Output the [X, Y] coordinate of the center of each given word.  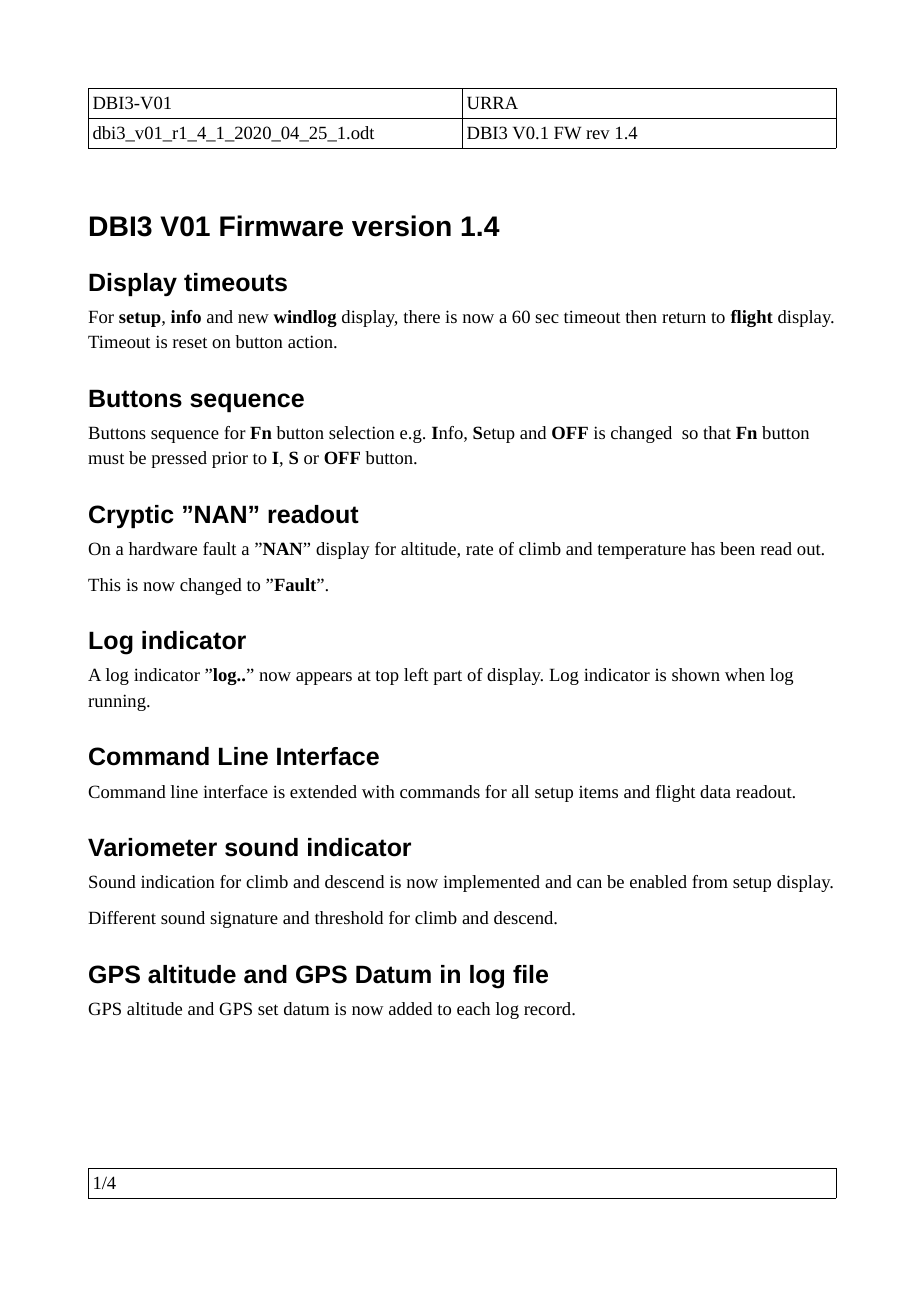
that [717, 432]
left [416, 674]
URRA [492, 102]
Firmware [281, 226]
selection [362, 432]
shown [696, 674]
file [530, 974]
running [118, 702]
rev [598, 134]
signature [244, 919]
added [410, 1008]
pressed [179, 459]
